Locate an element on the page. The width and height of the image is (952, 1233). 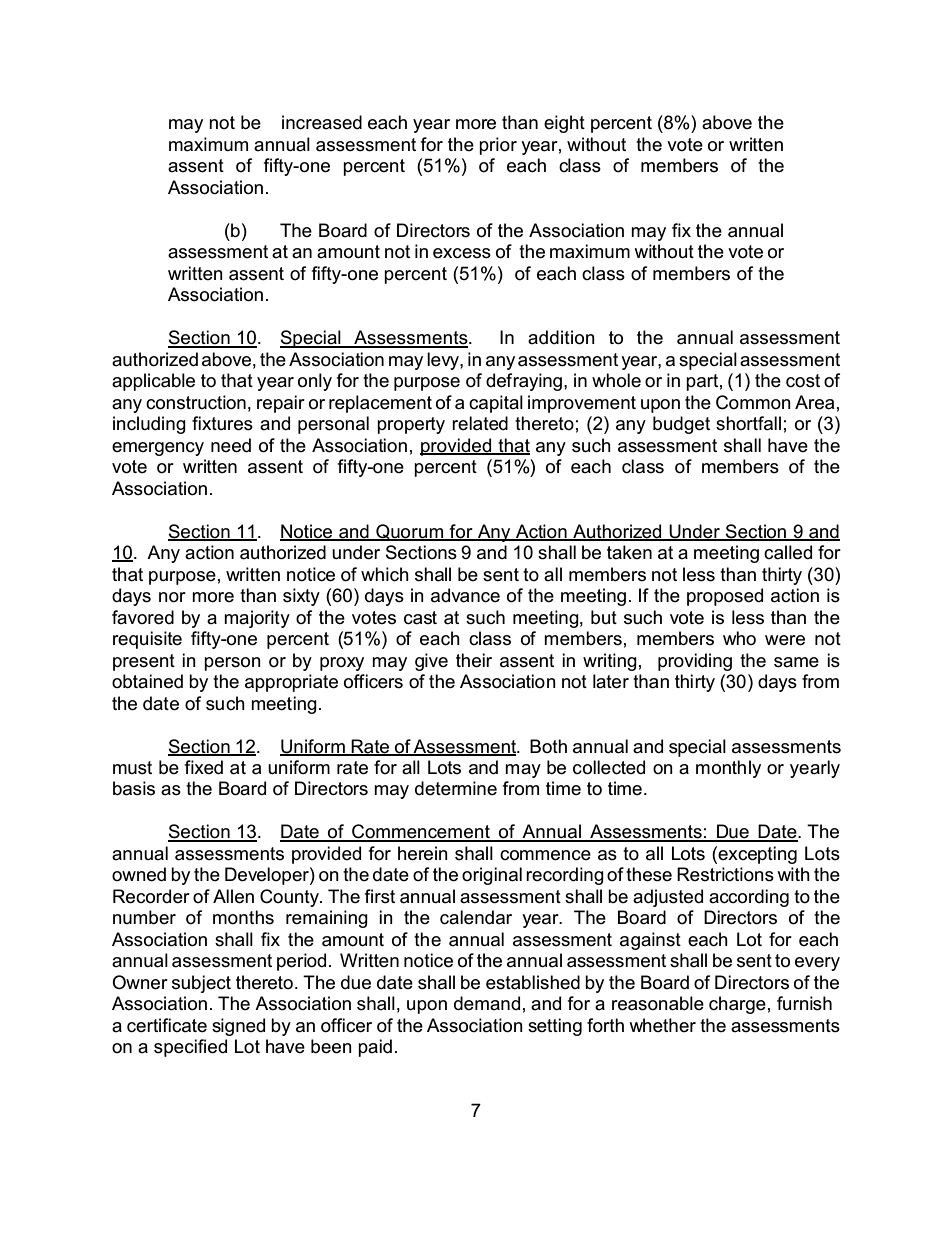
charge is located at coordinates (737, 1005).
